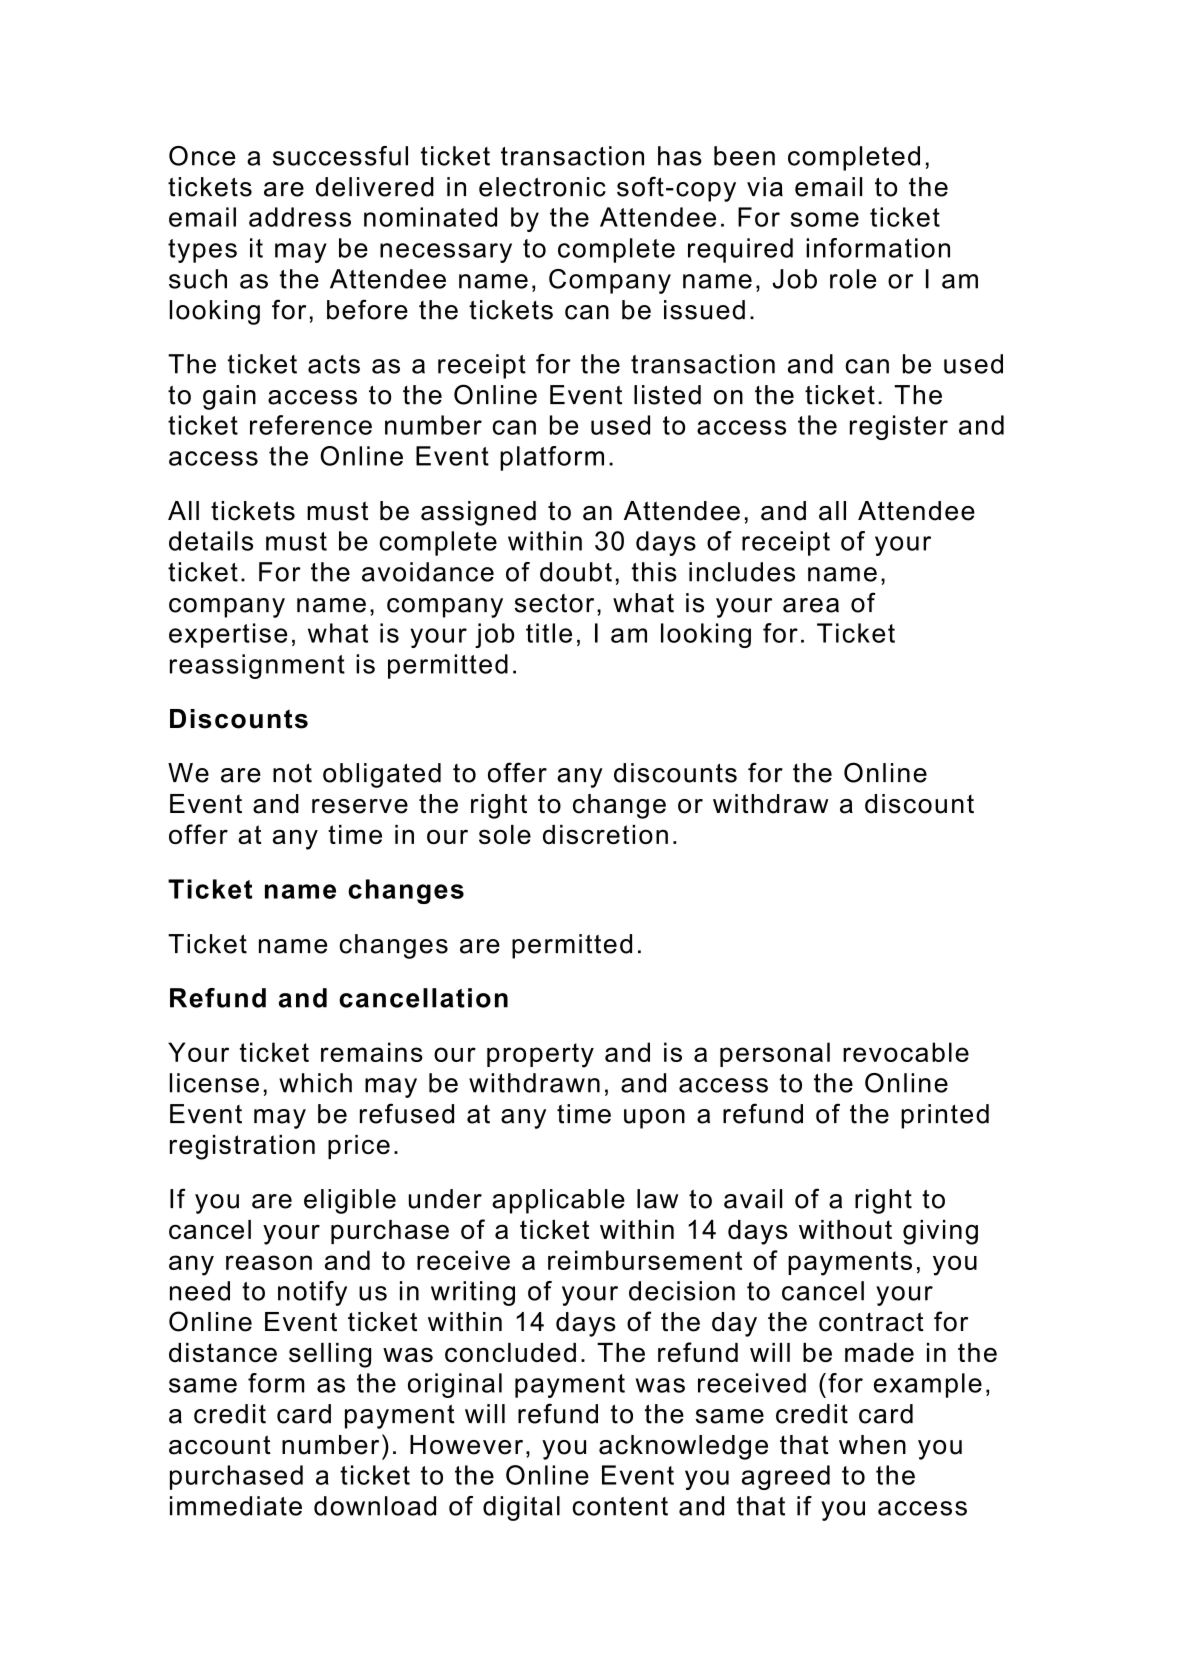 This screenshot has width=1177, height=1666. Describe the element at coordinates (825, 219) in the screenshot. I see `some` at that location.
